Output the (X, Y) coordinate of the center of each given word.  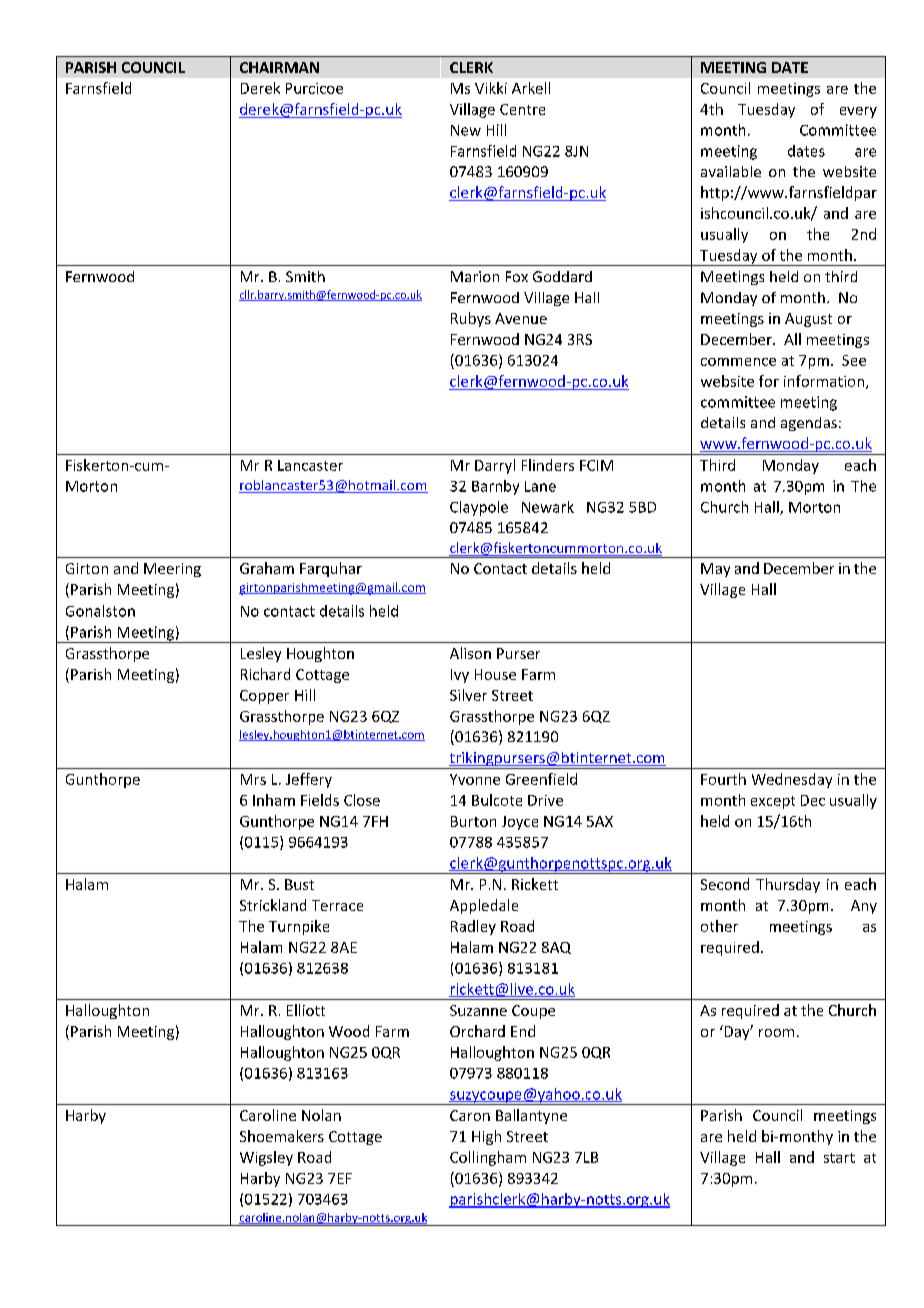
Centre (522, 109)
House (495, 674)
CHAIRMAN (279, 67)
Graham (267, 568)
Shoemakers (282, 1136)
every (858, 112)
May (715, 570)
